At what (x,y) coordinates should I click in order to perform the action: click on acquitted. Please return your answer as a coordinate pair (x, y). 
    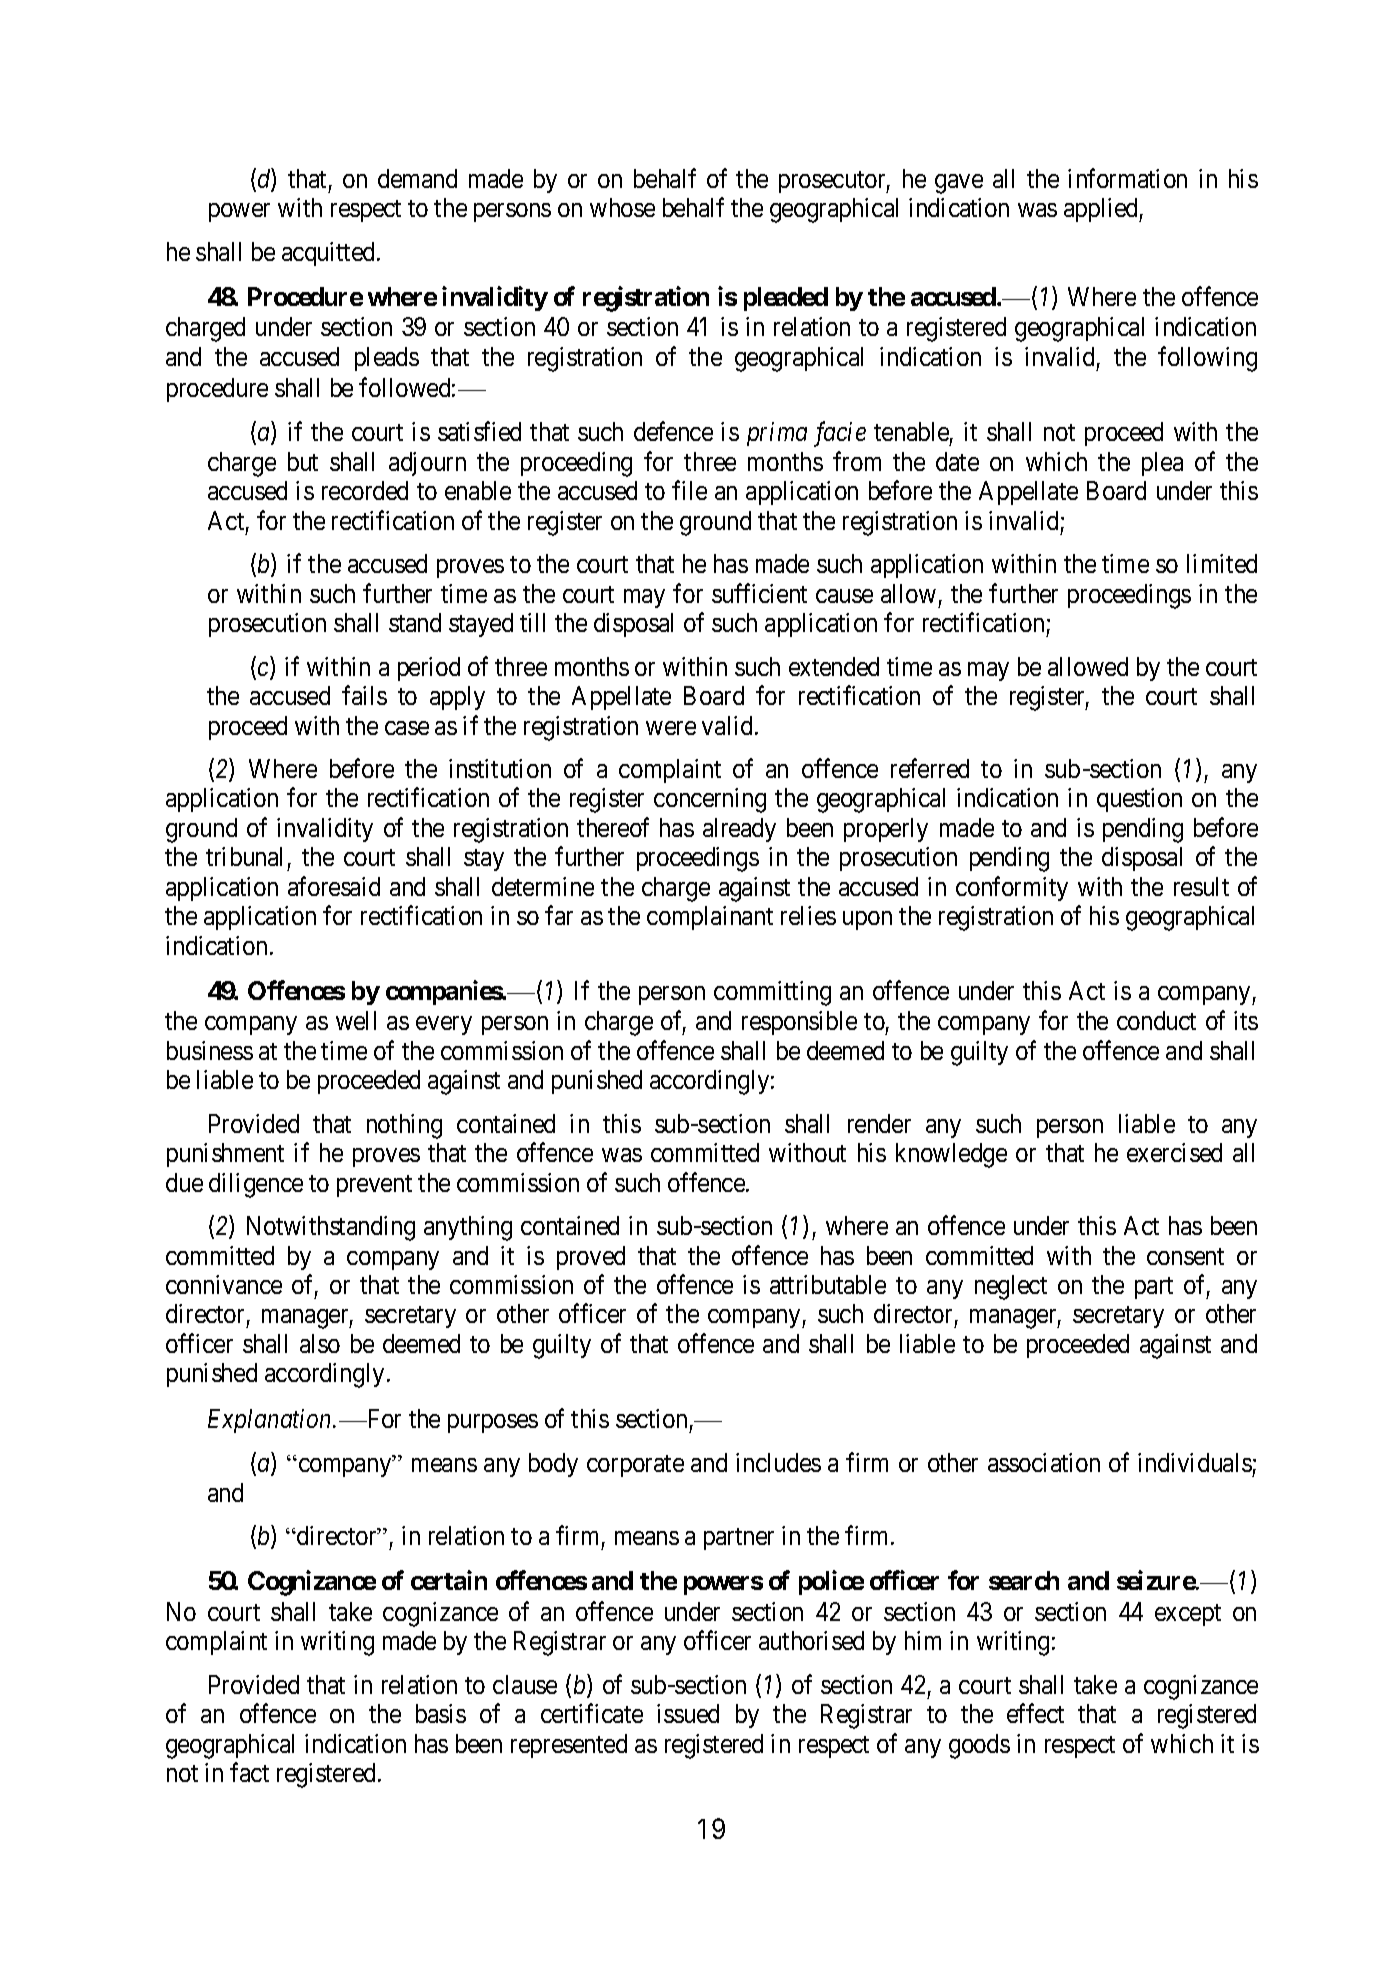
    Looking at the image, I should click on (330, 254).
